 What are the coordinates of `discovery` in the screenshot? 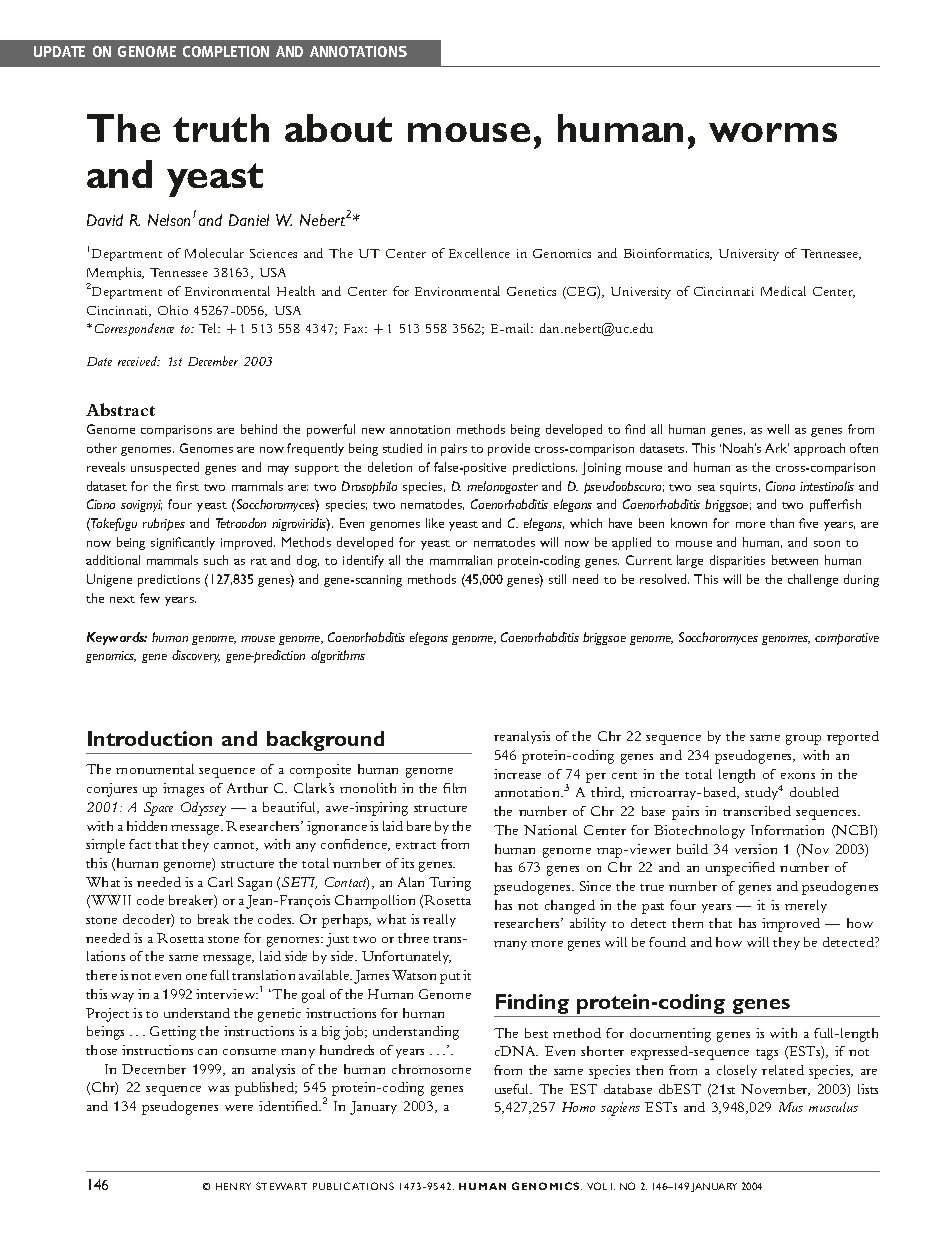 It's located at (196, 656).
